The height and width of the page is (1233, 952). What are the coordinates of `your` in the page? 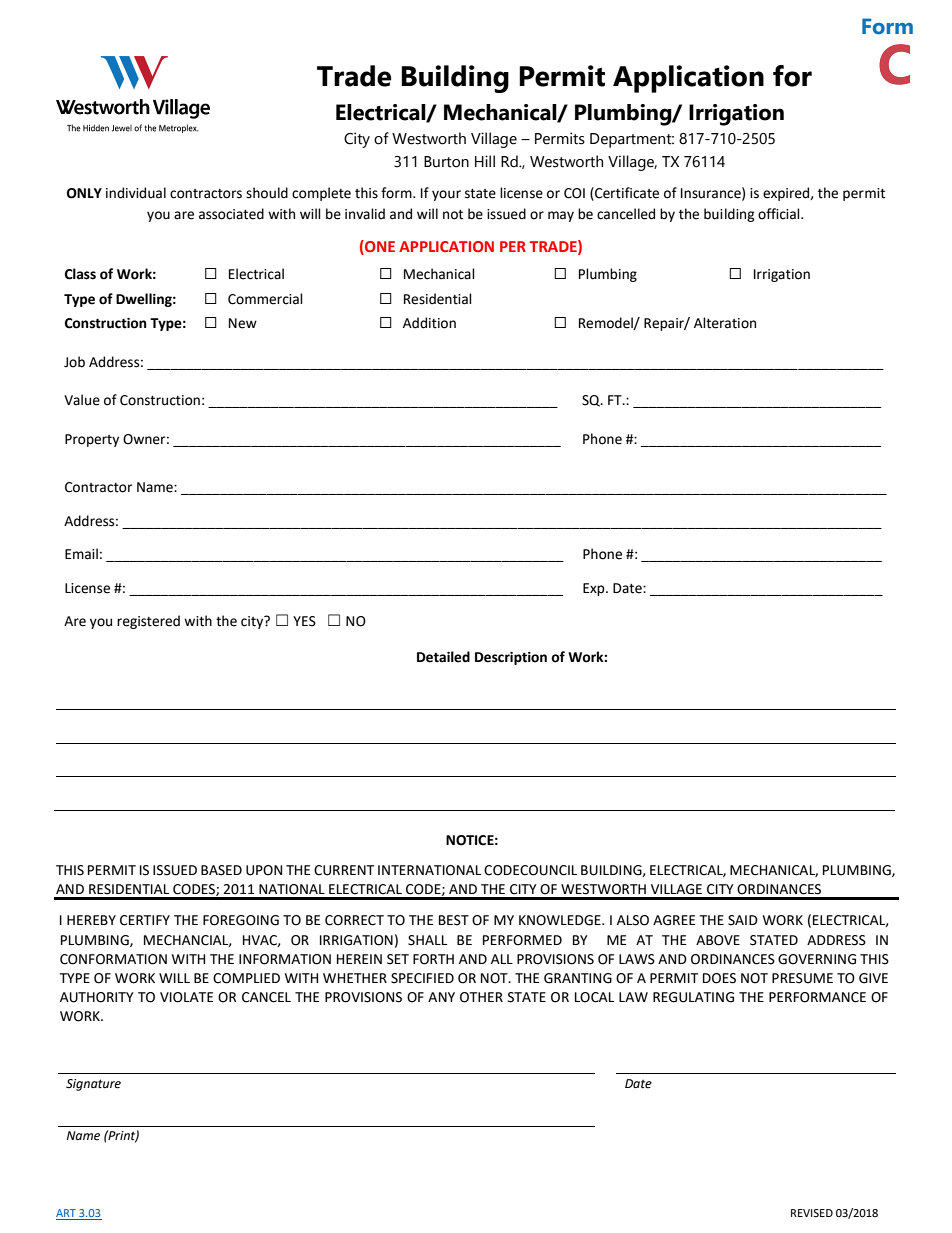 It's located at (446, 195).
